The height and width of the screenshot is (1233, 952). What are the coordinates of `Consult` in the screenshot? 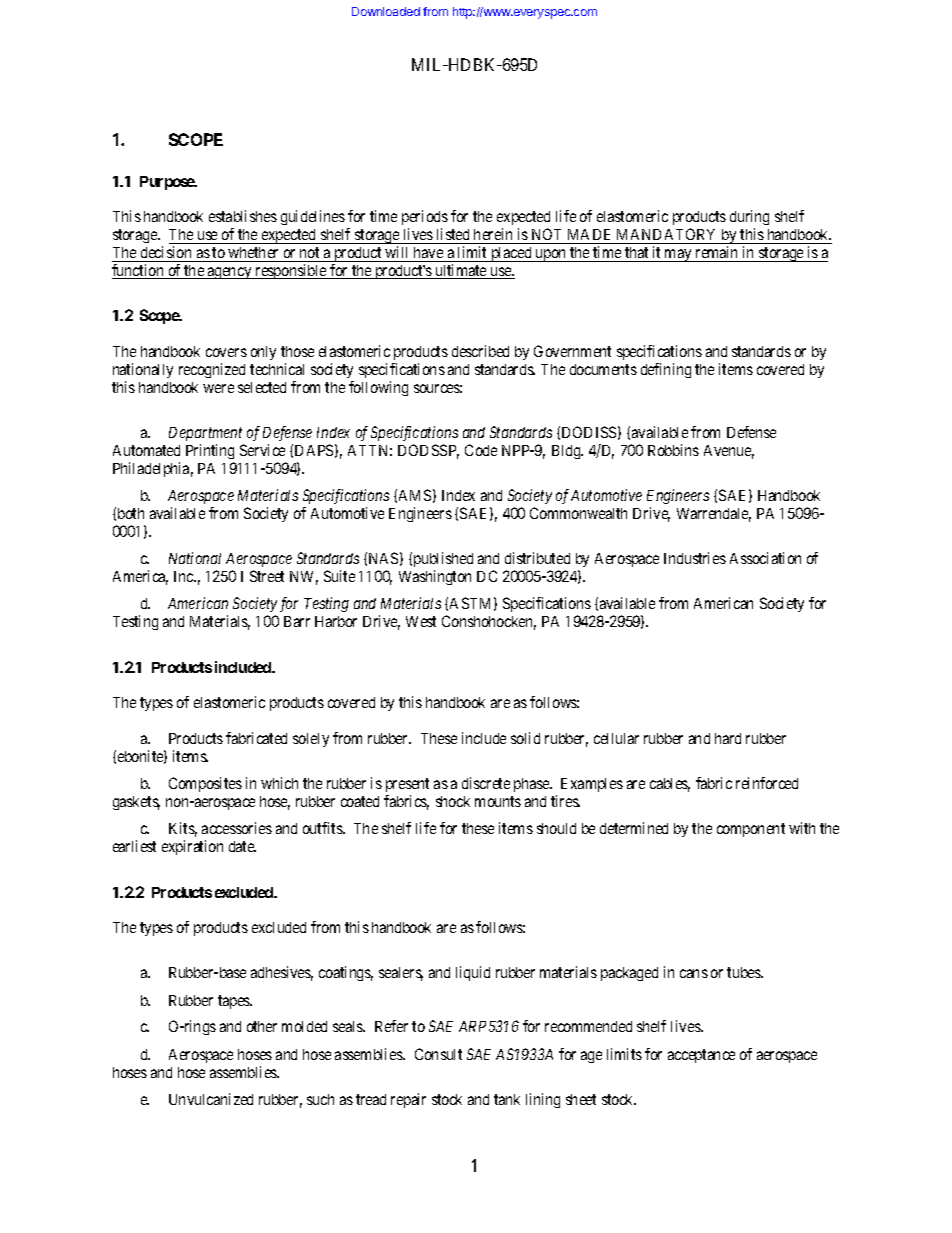 It's located at (438, 1054).
